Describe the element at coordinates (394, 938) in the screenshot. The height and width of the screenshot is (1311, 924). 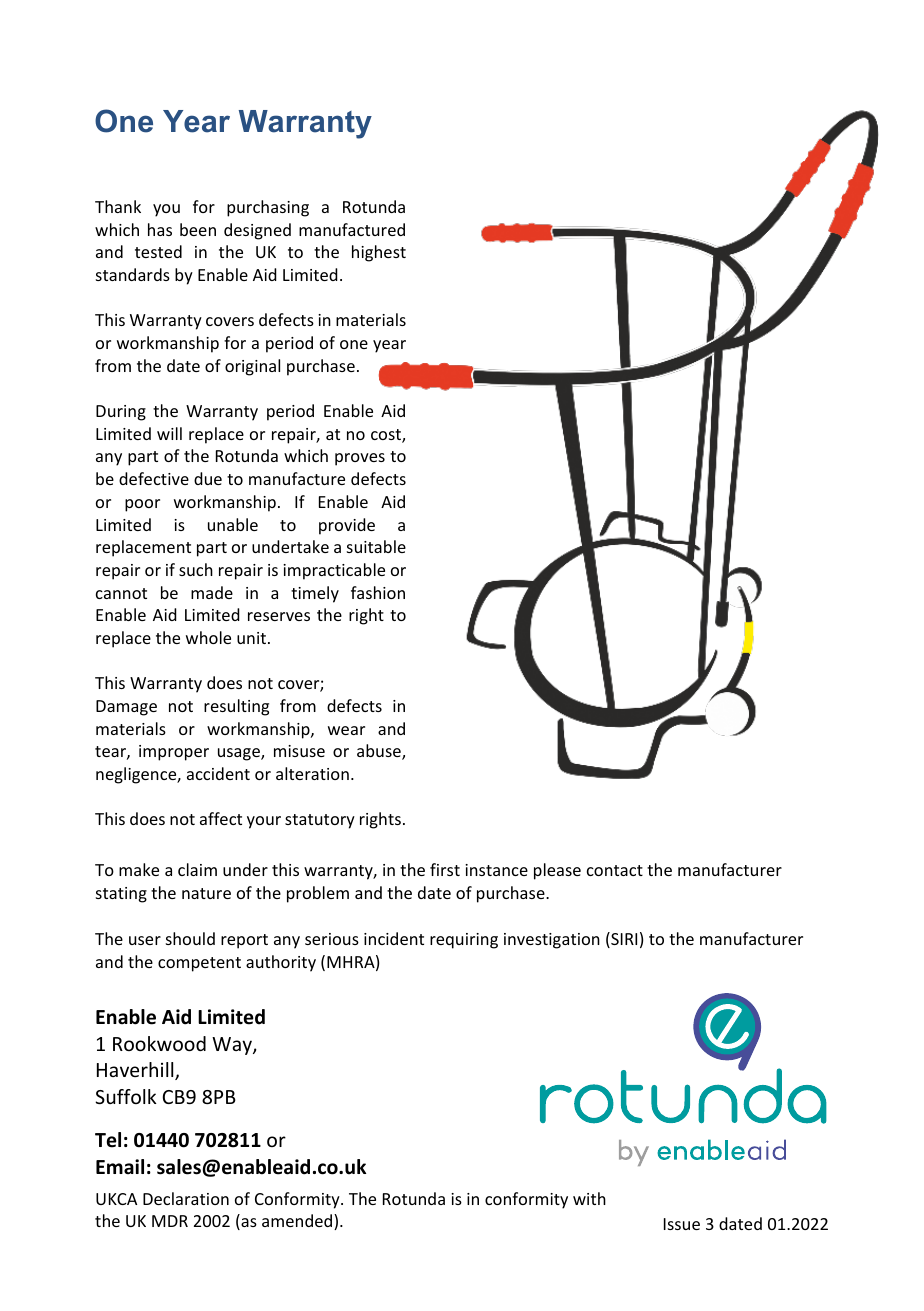
I see `incident` at that location.
